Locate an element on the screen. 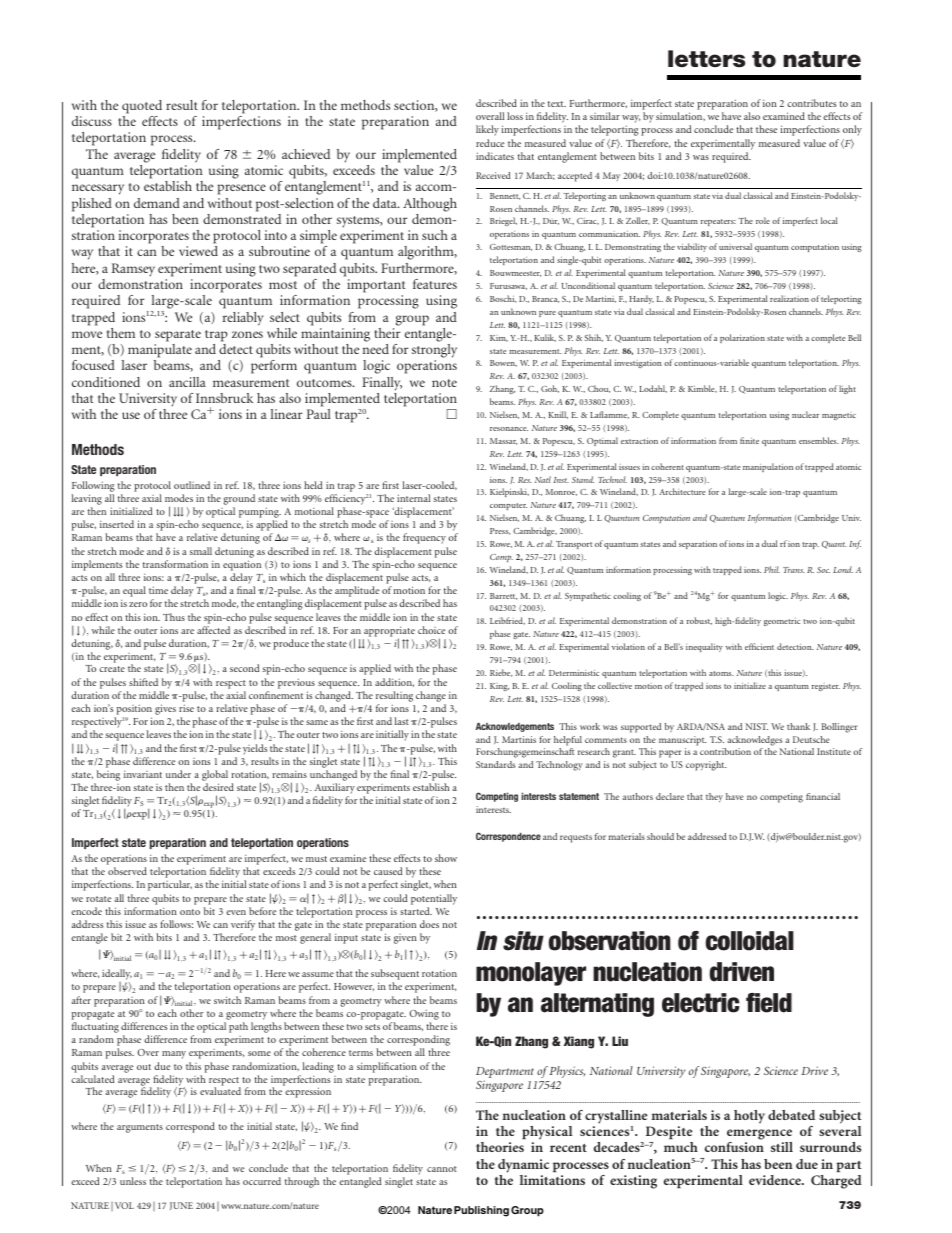  contributes is located at coordinates (811, 103).
